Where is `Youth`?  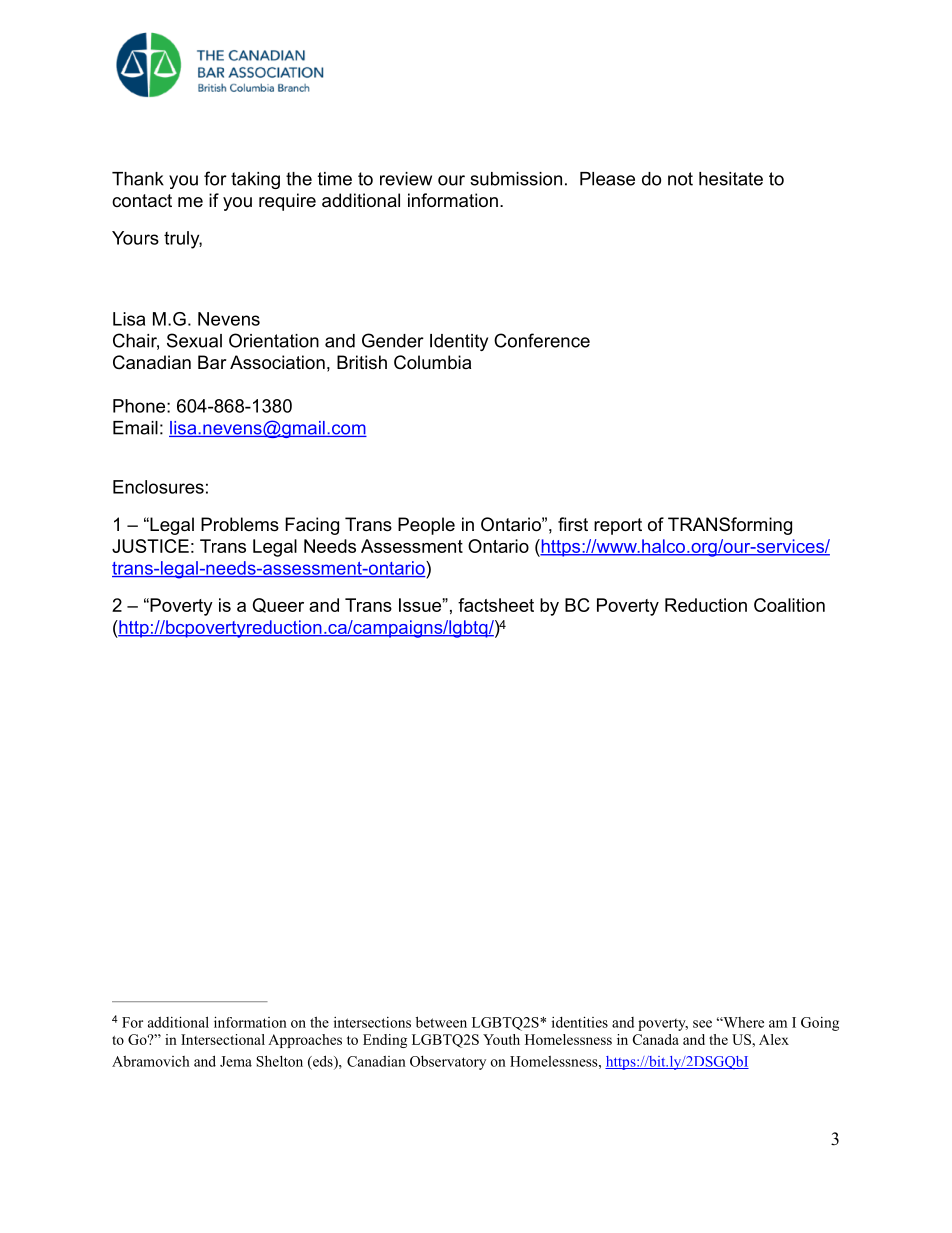 Youth is located at coordinates (501, 1039).
